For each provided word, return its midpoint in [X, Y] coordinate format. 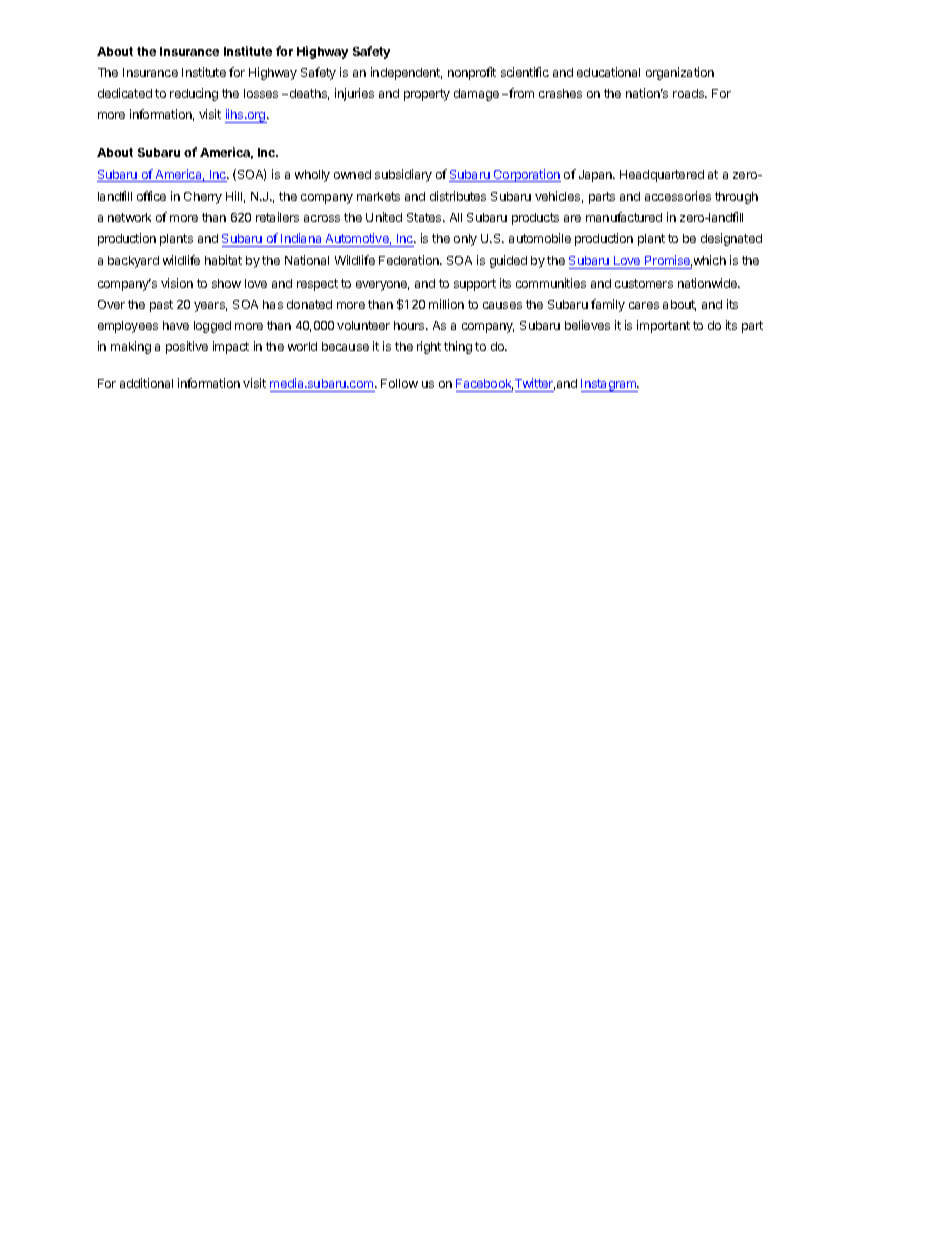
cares [644, 305]
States [425, 217]
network [129, 217]
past [161, 306]
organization [680, 73]
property [427, 95]
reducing [194, 94]
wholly [312, 176]
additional [146, 383]
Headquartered [662, 176]
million [446, 304]
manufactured [624, 217]
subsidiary [403, 175]
